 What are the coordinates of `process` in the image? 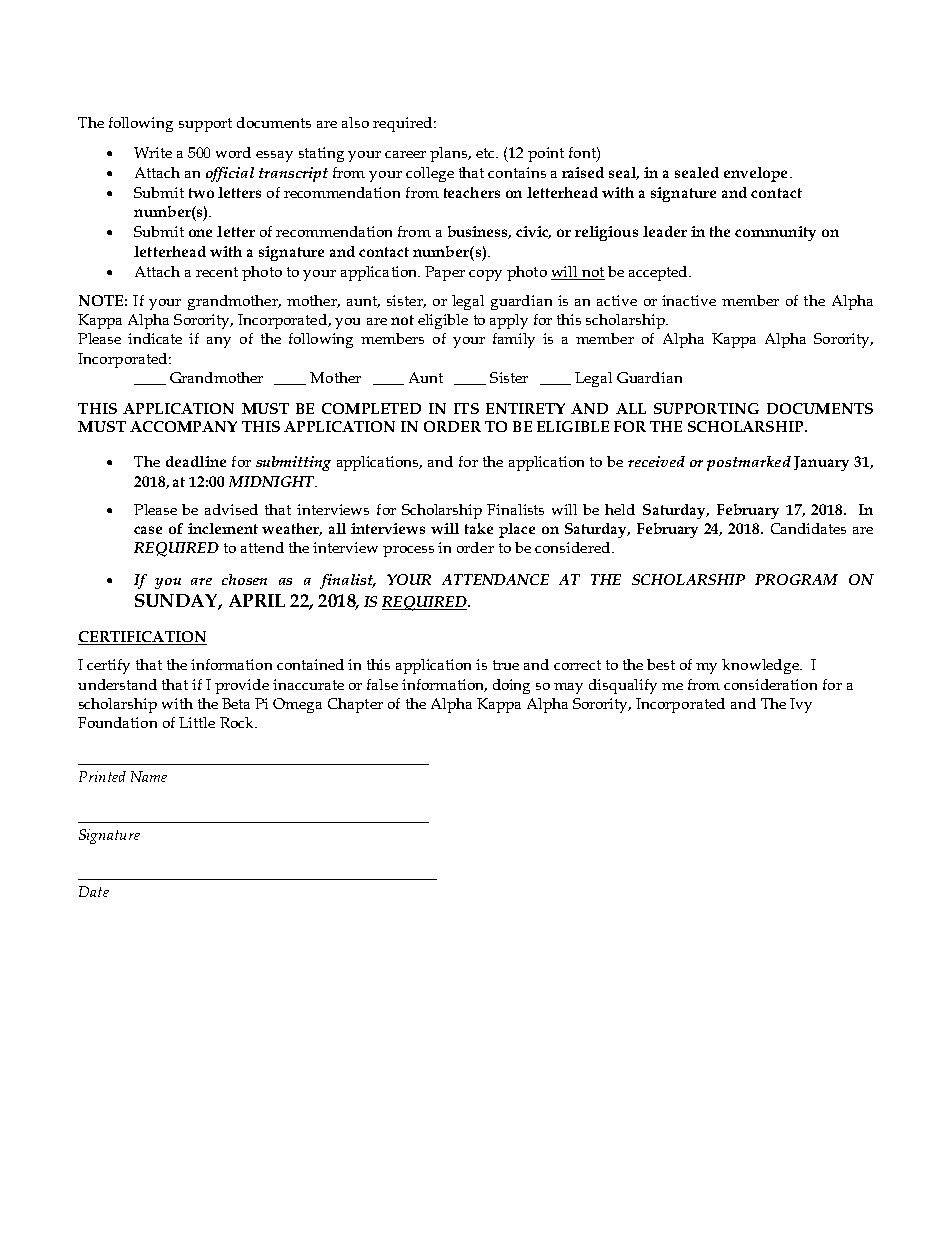 It's located at (408, 551).
